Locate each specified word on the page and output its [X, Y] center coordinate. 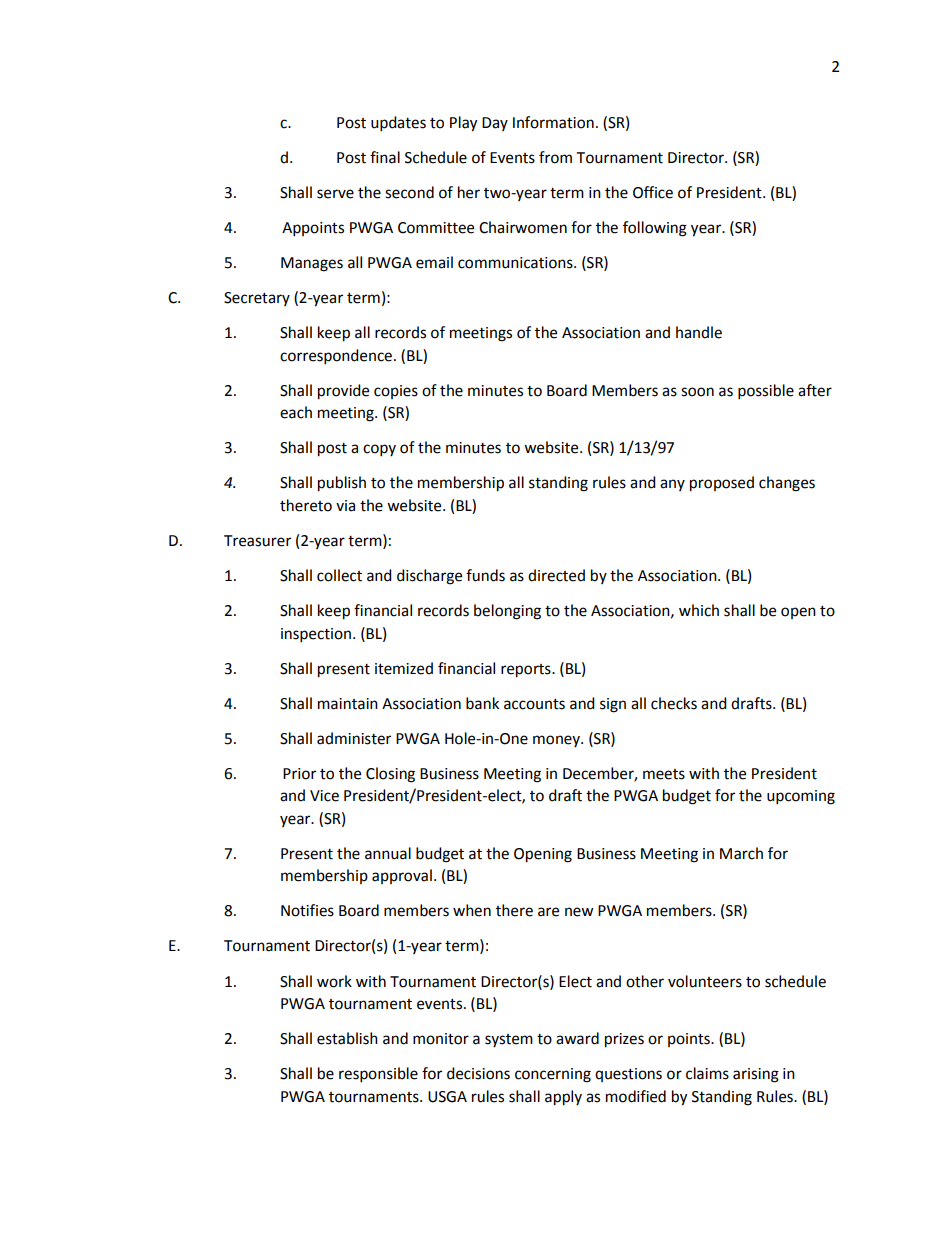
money [557, 741]
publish [342, 484]
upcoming [801, 797]
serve [335, 194]
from [555, 157]
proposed [722, 484]
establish [347, 1038]
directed [556, 575]
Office [653, 192]
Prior [299, 774]
